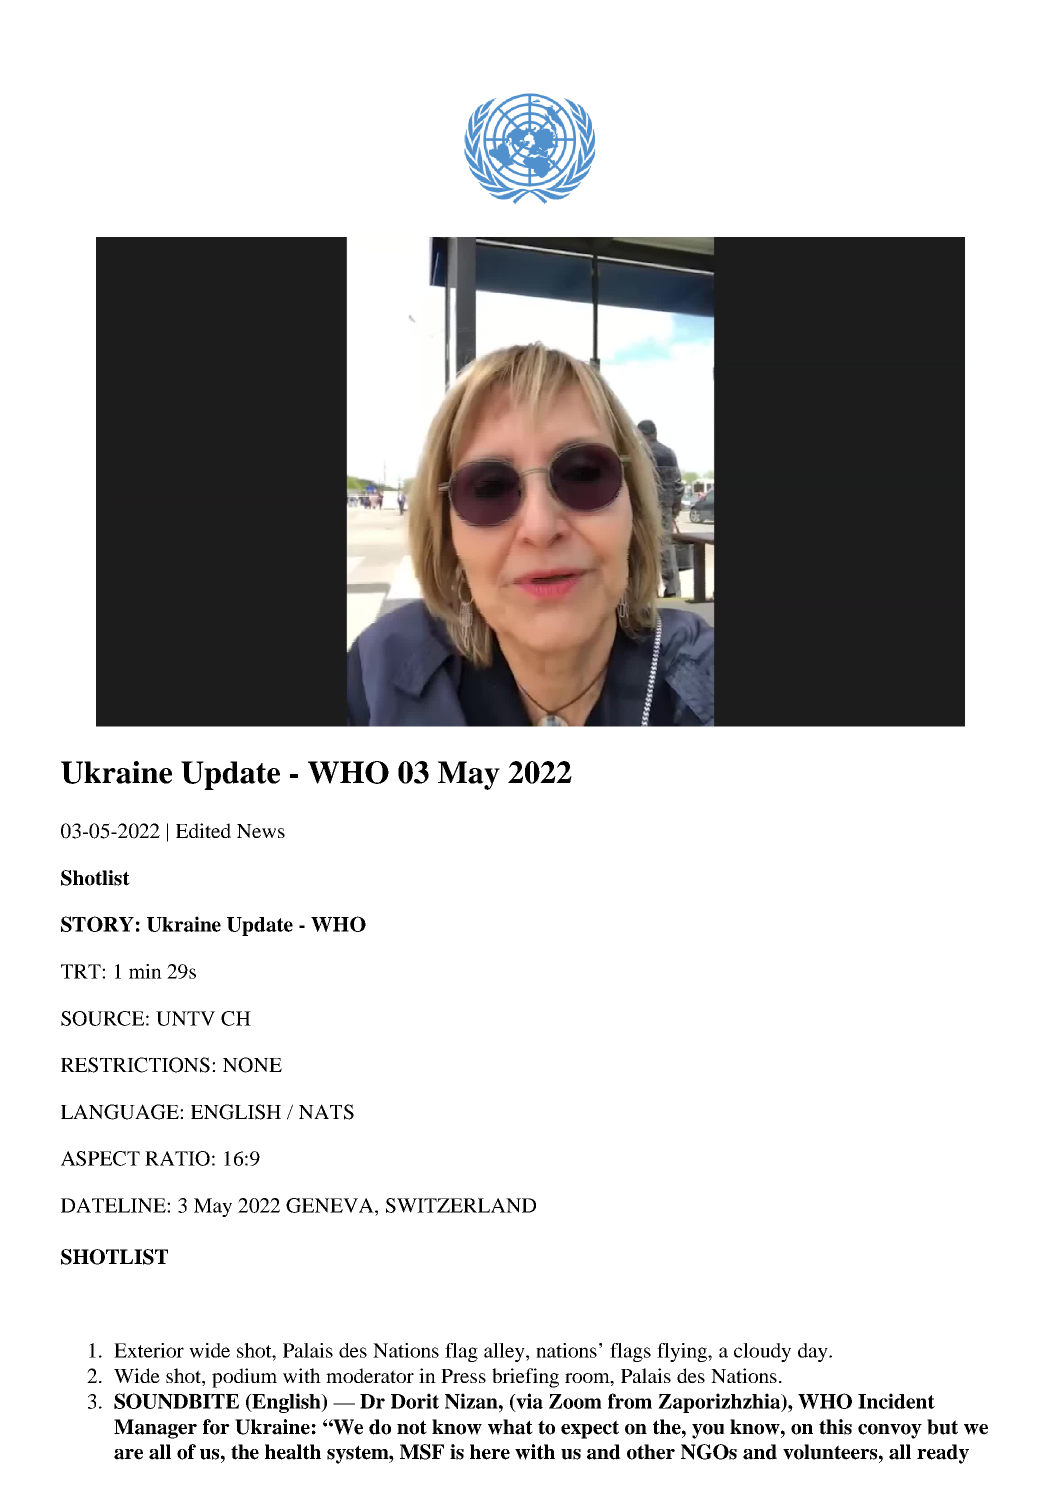  Describe the element at coordinates (203, 830) in the screenshot. I see `Edited` at that location.
